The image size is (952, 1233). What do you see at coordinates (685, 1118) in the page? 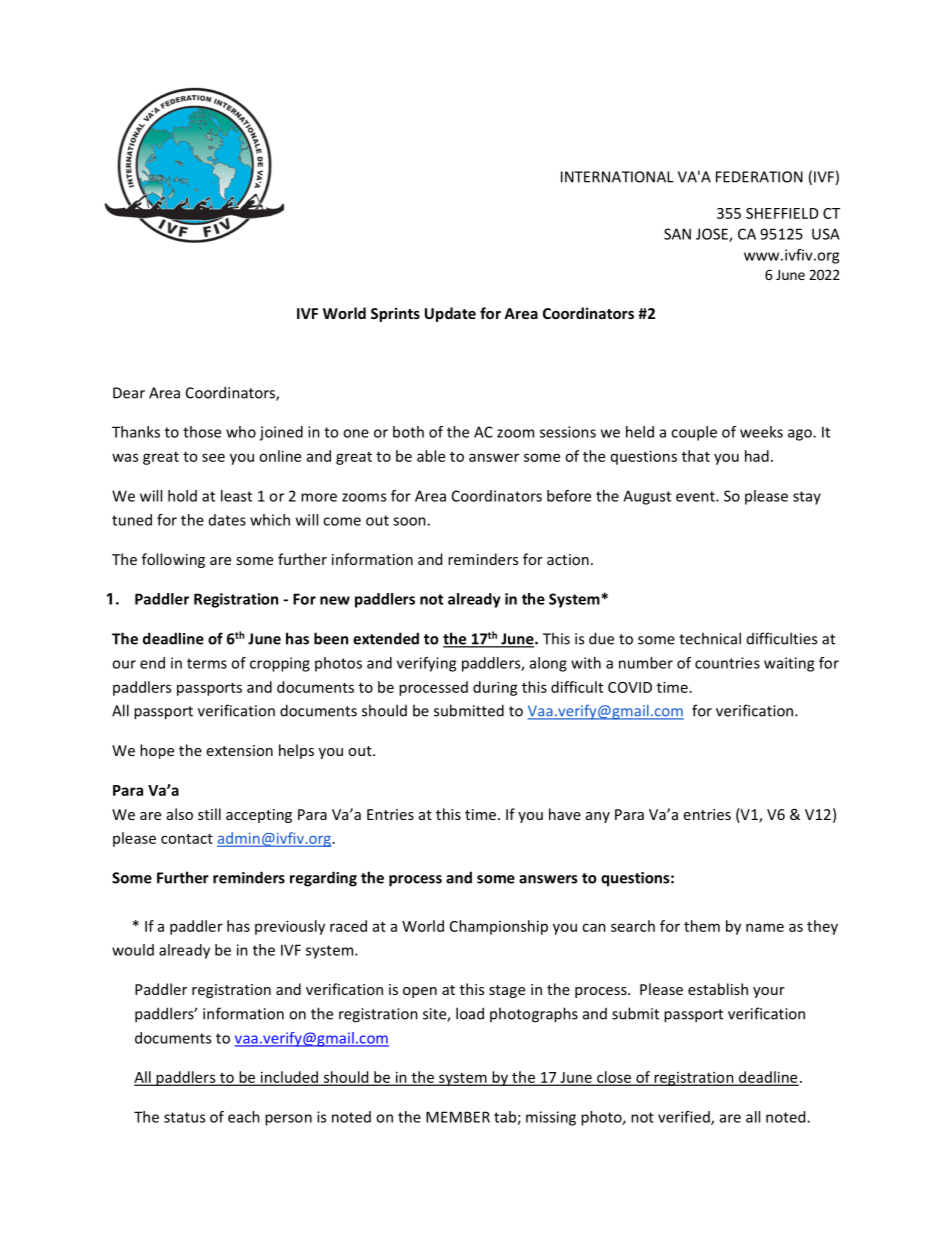
I see `verified` at bounding box center [685, 1118].
